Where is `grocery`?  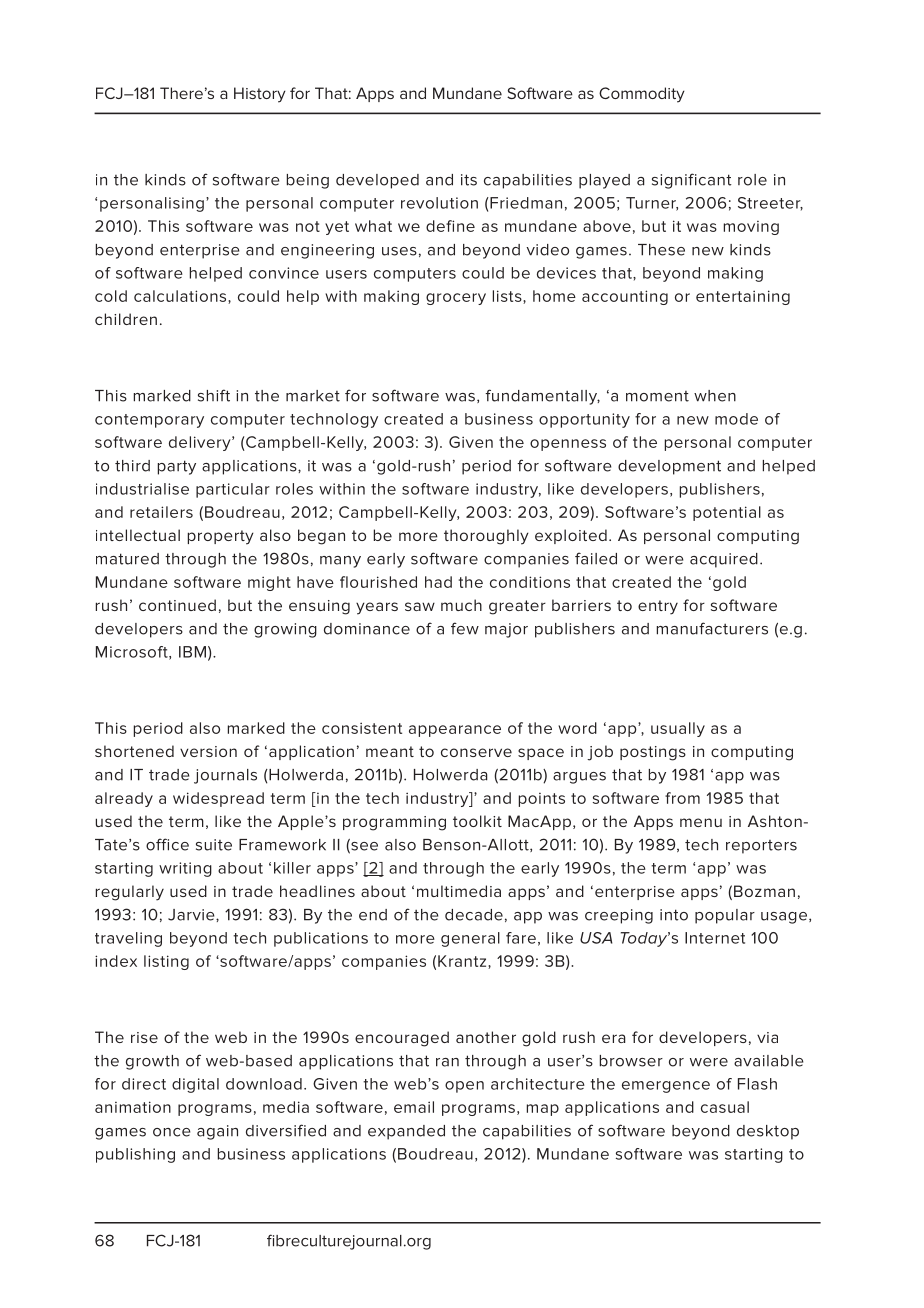 grocery is located at coordinates (456, 299).
